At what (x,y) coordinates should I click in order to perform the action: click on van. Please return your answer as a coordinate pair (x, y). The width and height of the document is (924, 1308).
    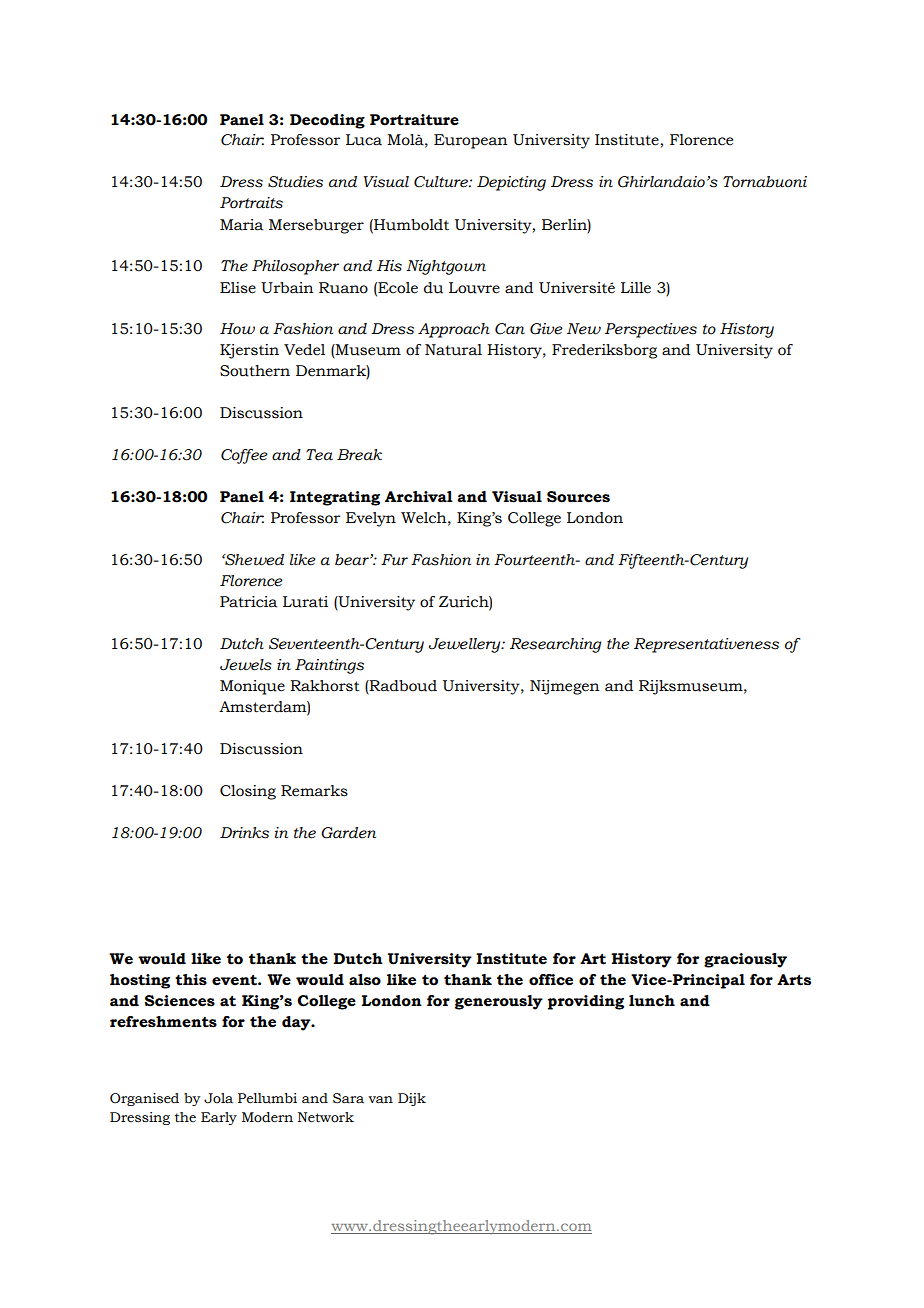
    Looking at the image, I should click on (380, 1100).
